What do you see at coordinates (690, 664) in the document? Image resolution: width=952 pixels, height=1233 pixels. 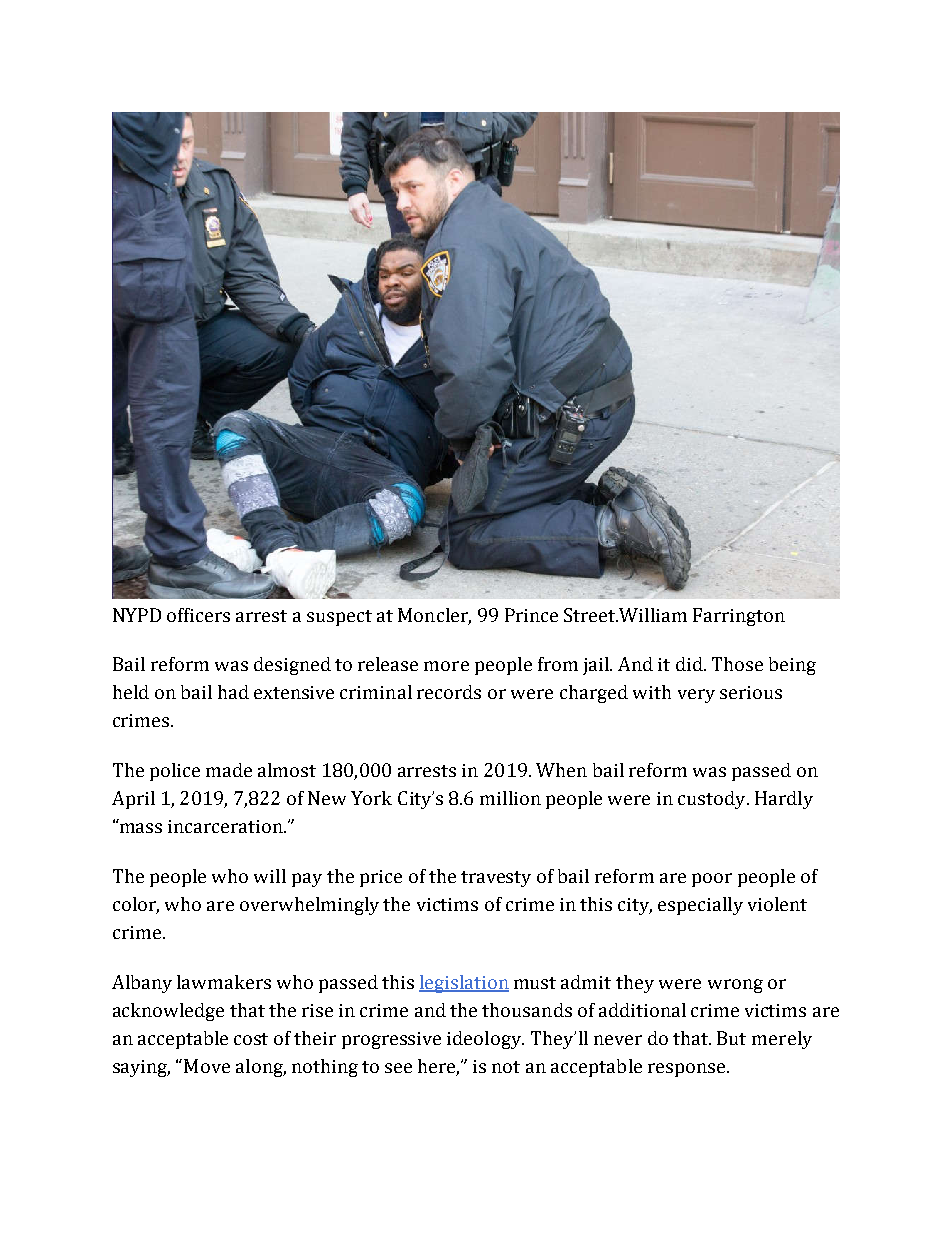 I see `did` at bounding box center [690, 664].
